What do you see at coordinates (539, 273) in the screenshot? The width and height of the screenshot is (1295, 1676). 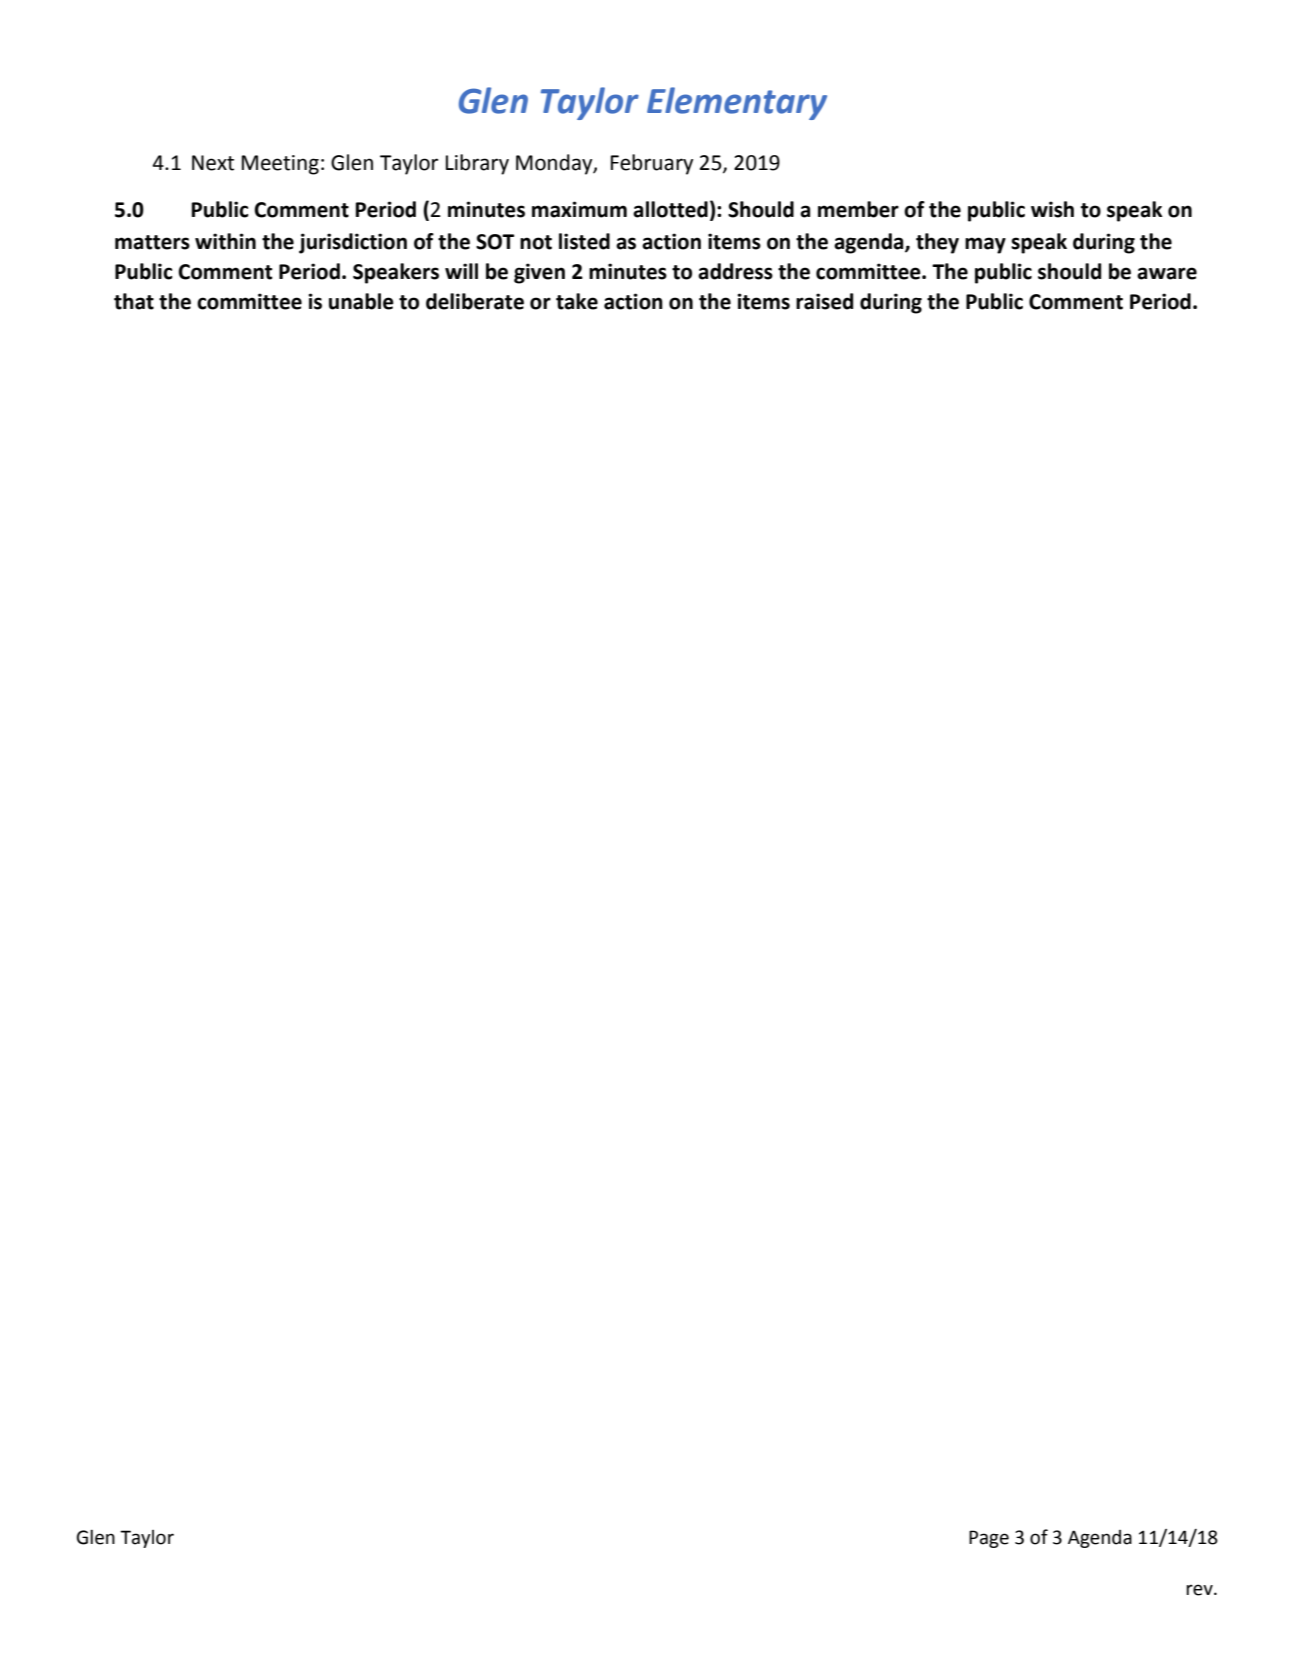 I see `given` at bounding box center [539, 273].
